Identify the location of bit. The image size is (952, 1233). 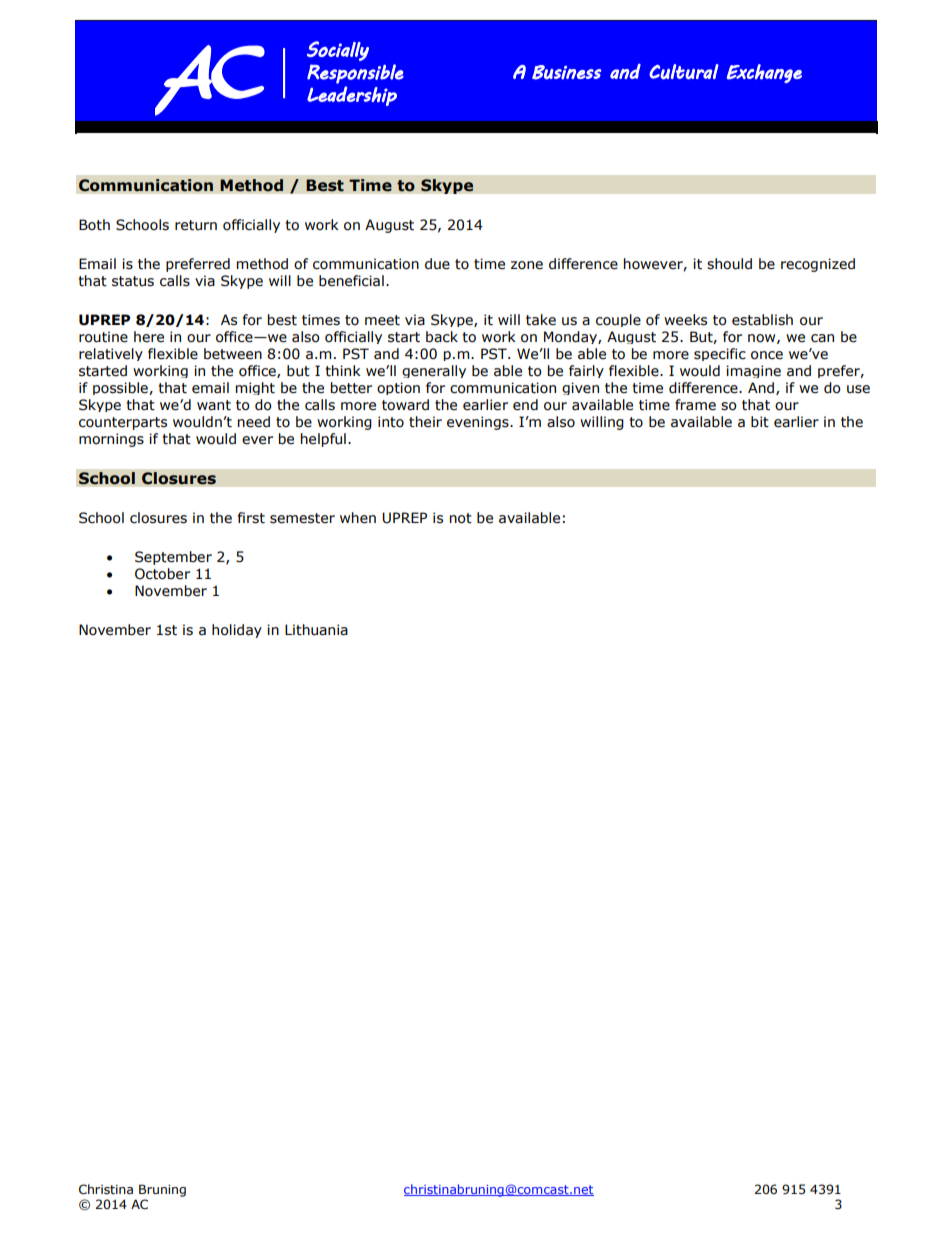
(760, 422).
